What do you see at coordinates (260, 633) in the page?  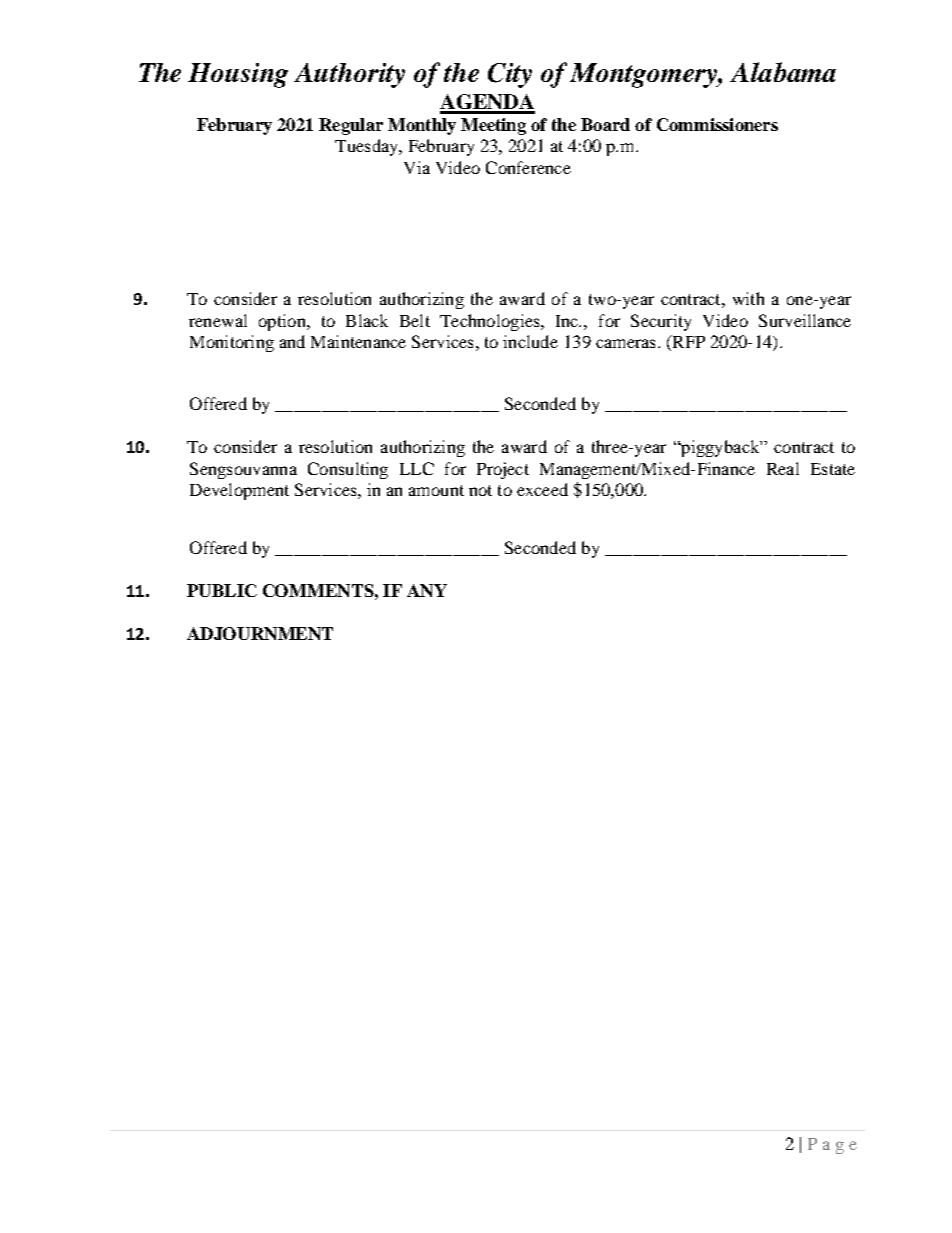 I see `ADJOURNMENT` at bounding box center [260, 633].
